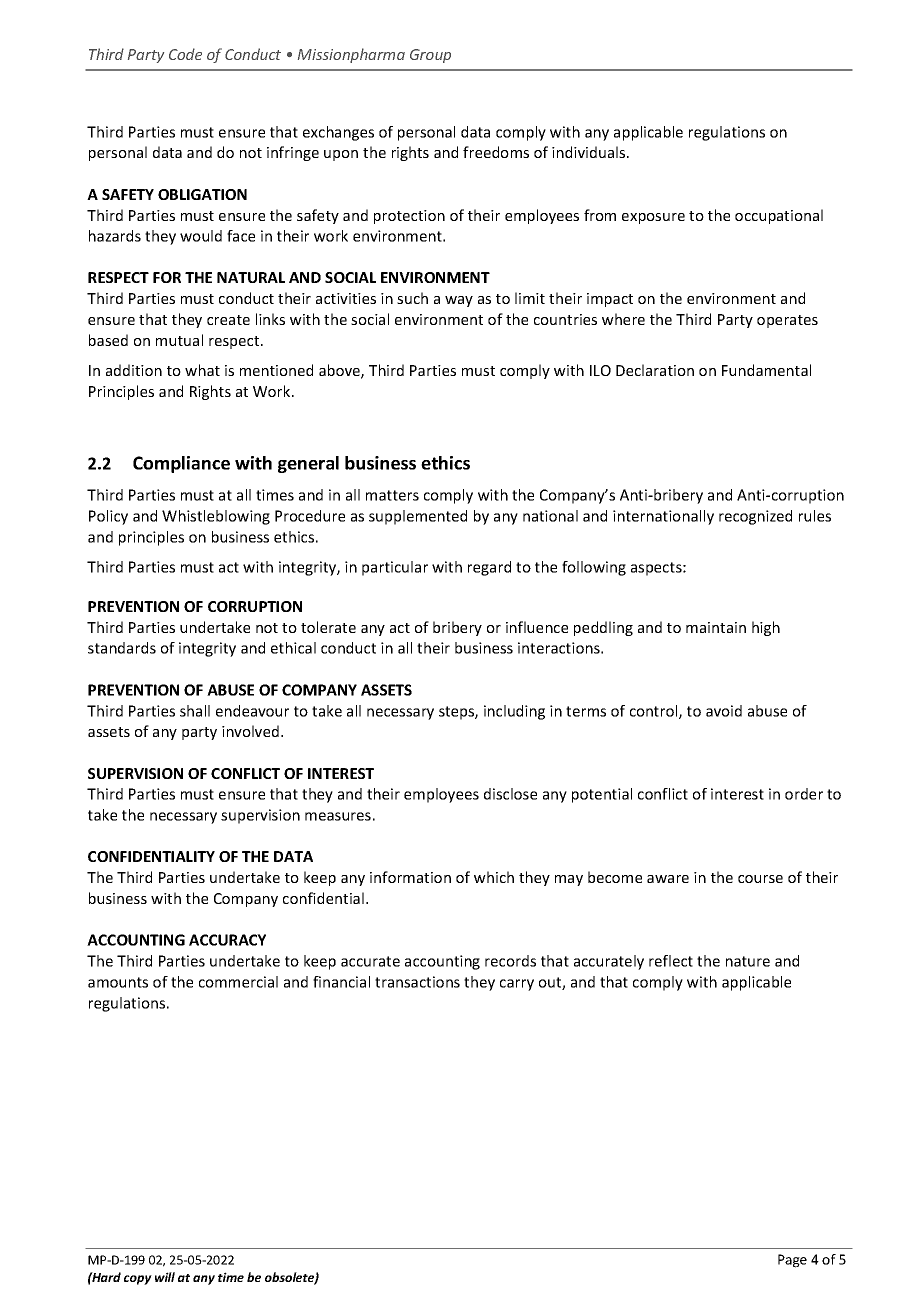  What do you see at coordinates (760, 879) in the screenshot?
I see `course` at bounding box center [760, 879].
